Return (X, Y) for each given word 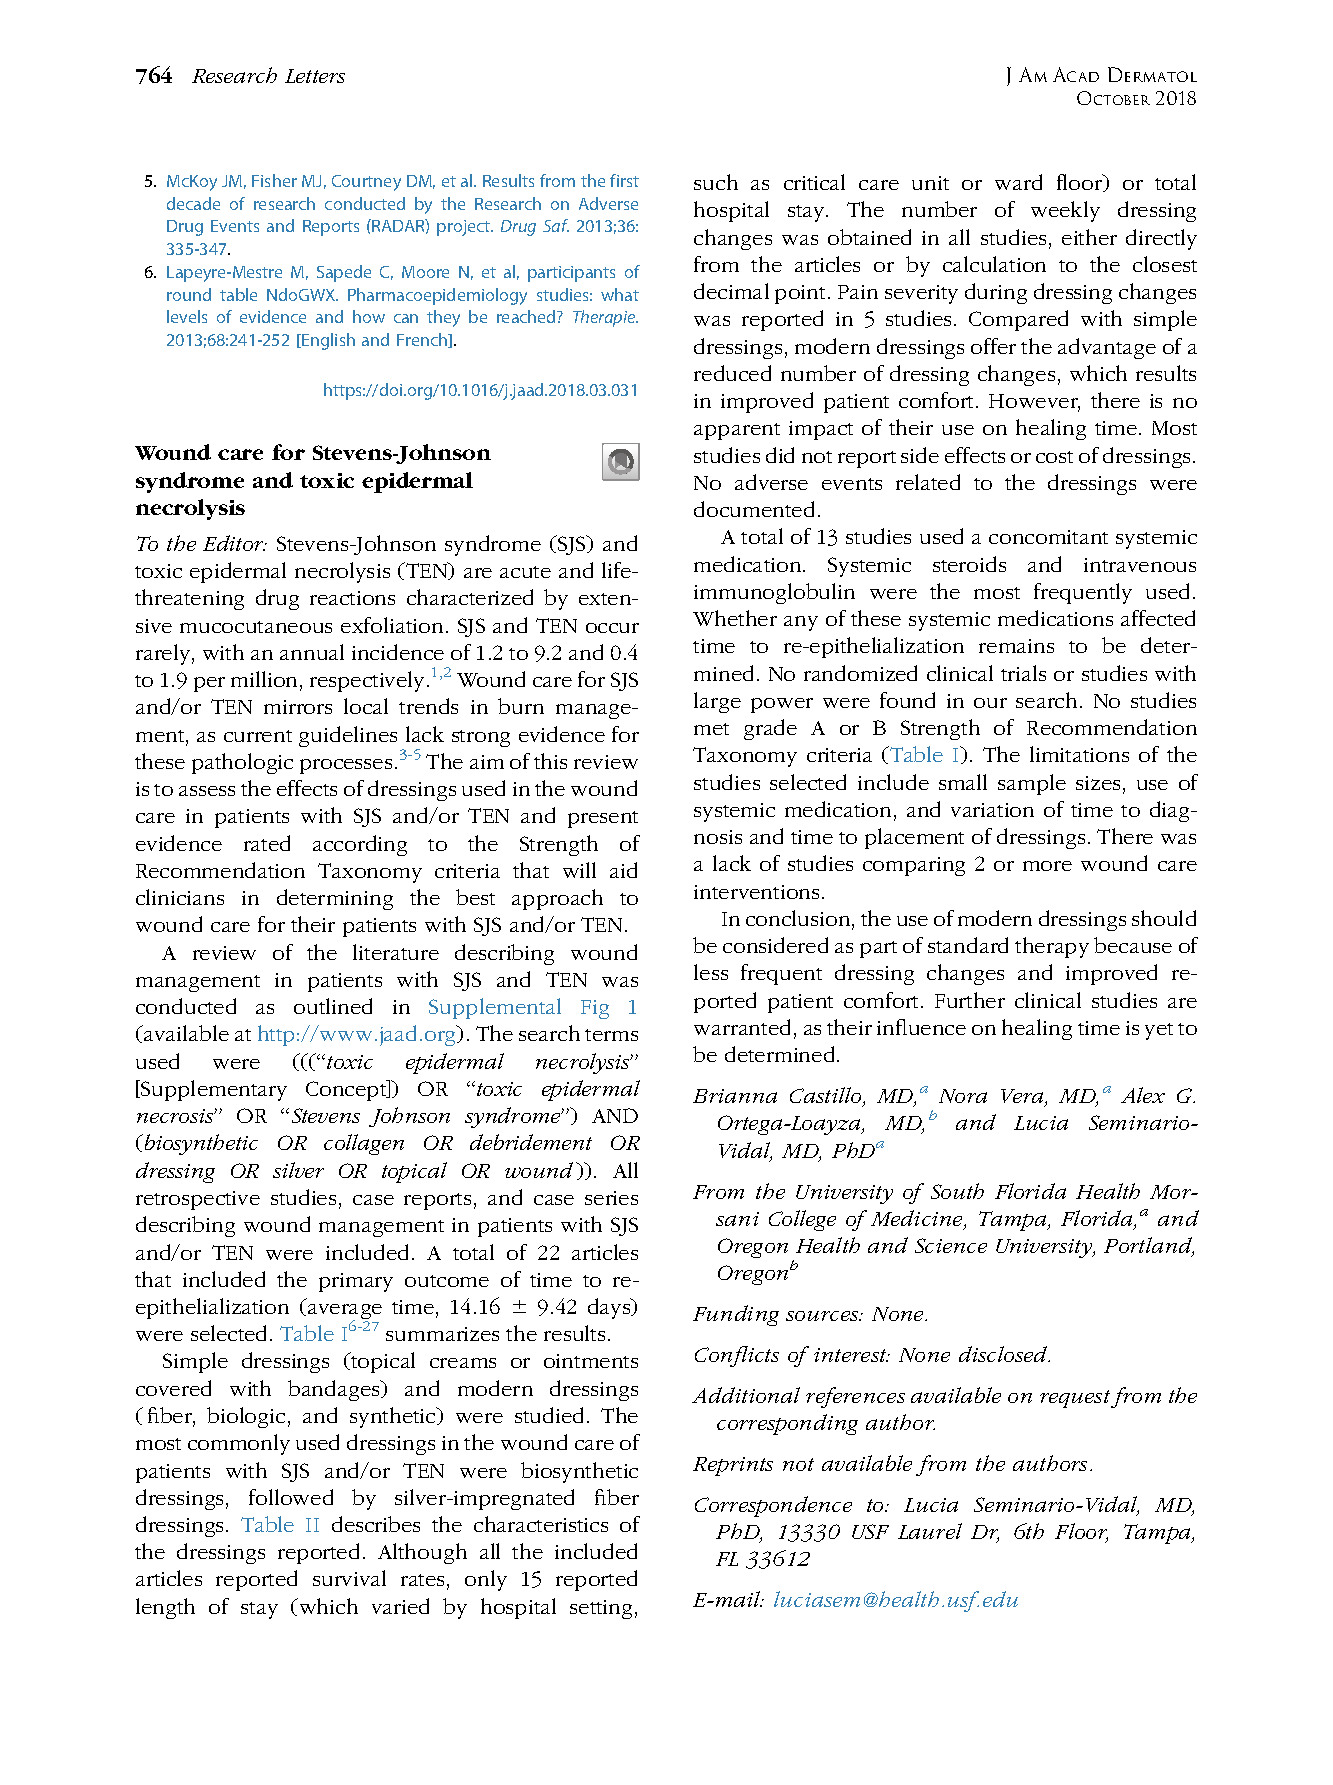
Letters (315, 76)
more (1047, 866)
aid (623, 870)
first (624, 180)
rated (267, 843)
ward (1018, 182)
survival (349, 1578)
